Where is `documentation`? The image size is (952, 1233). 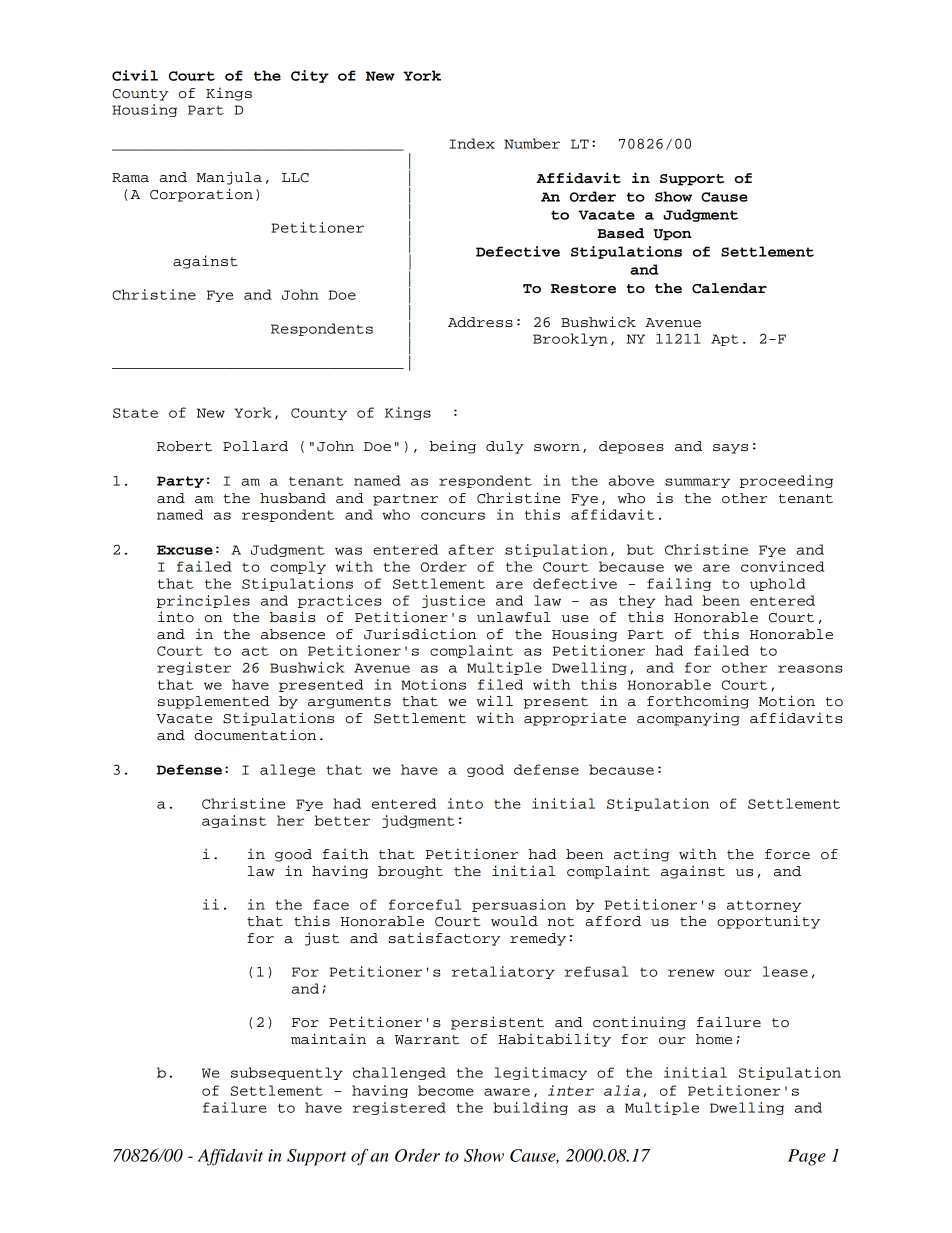
documentation is located at coordinates (255, 735).
